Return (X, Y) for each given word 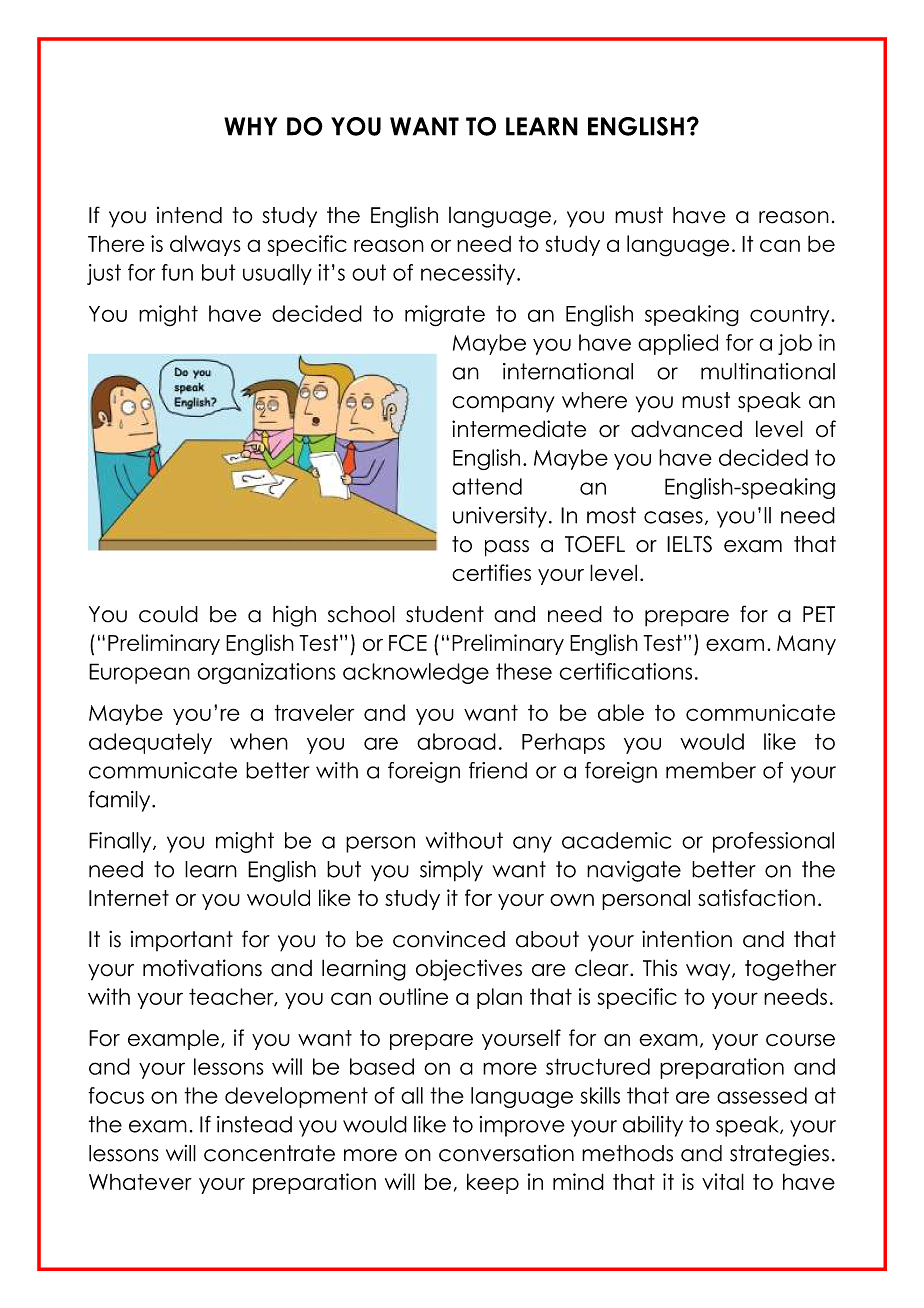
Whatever (140, 1182)
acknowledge (416, 673)
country (791, 316)
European (139, 673)
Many (806, 645)
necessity (469, 274)
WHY (250, 126)
